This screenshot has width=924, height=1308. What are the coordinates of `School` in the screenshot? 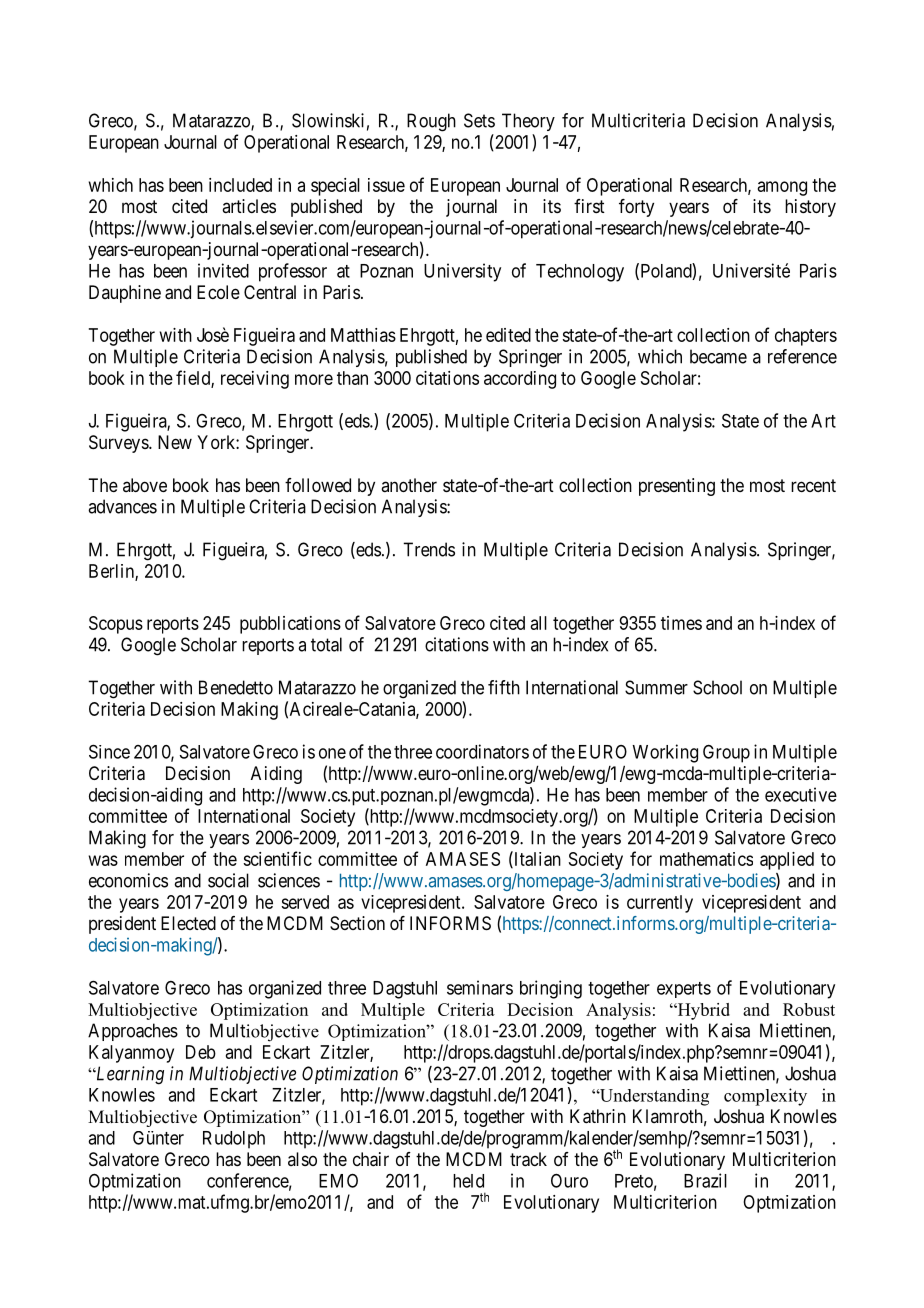 It's located at (717, 687).
